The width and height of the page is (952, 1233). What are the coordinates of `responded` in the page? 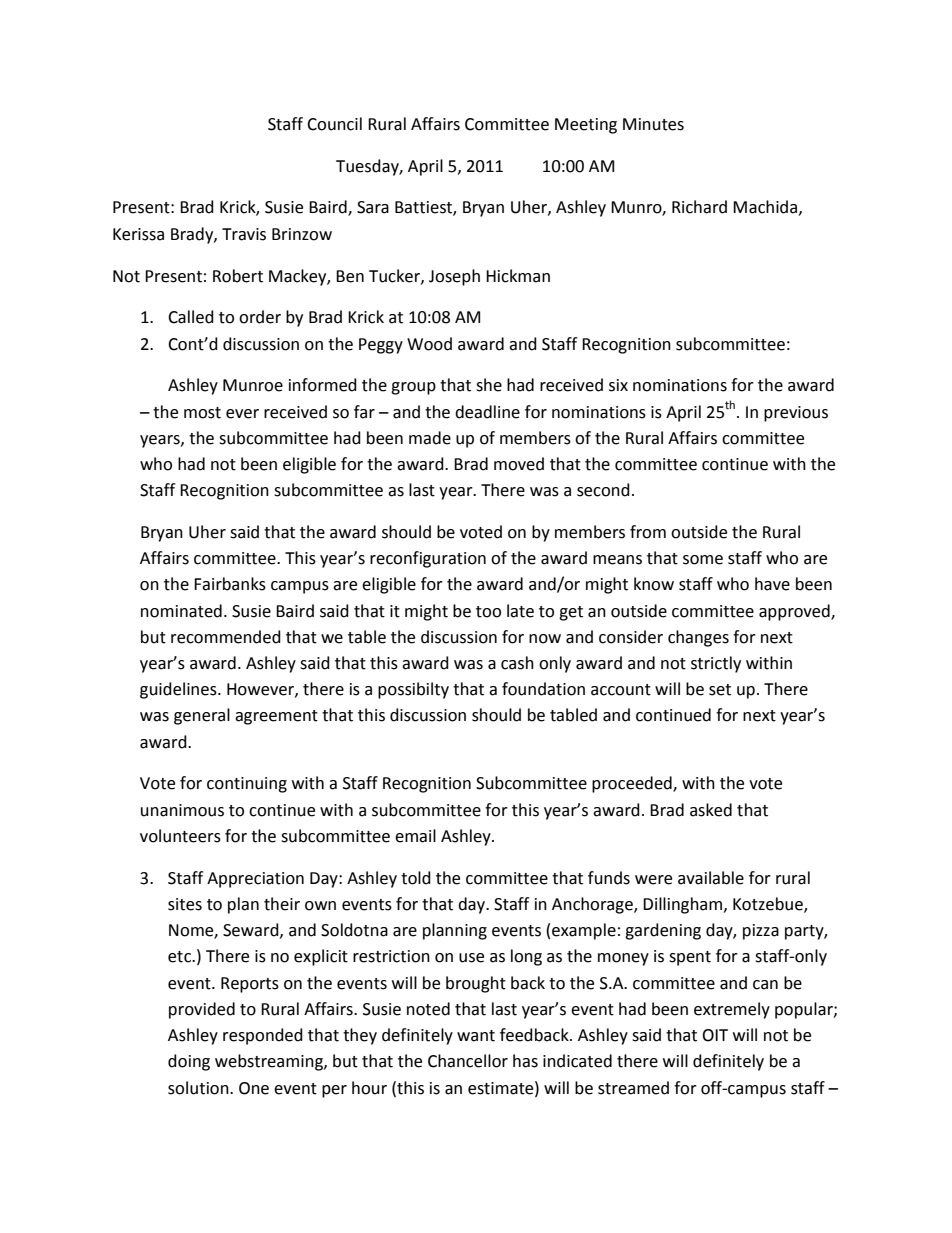 It's located at (263, 1036).
